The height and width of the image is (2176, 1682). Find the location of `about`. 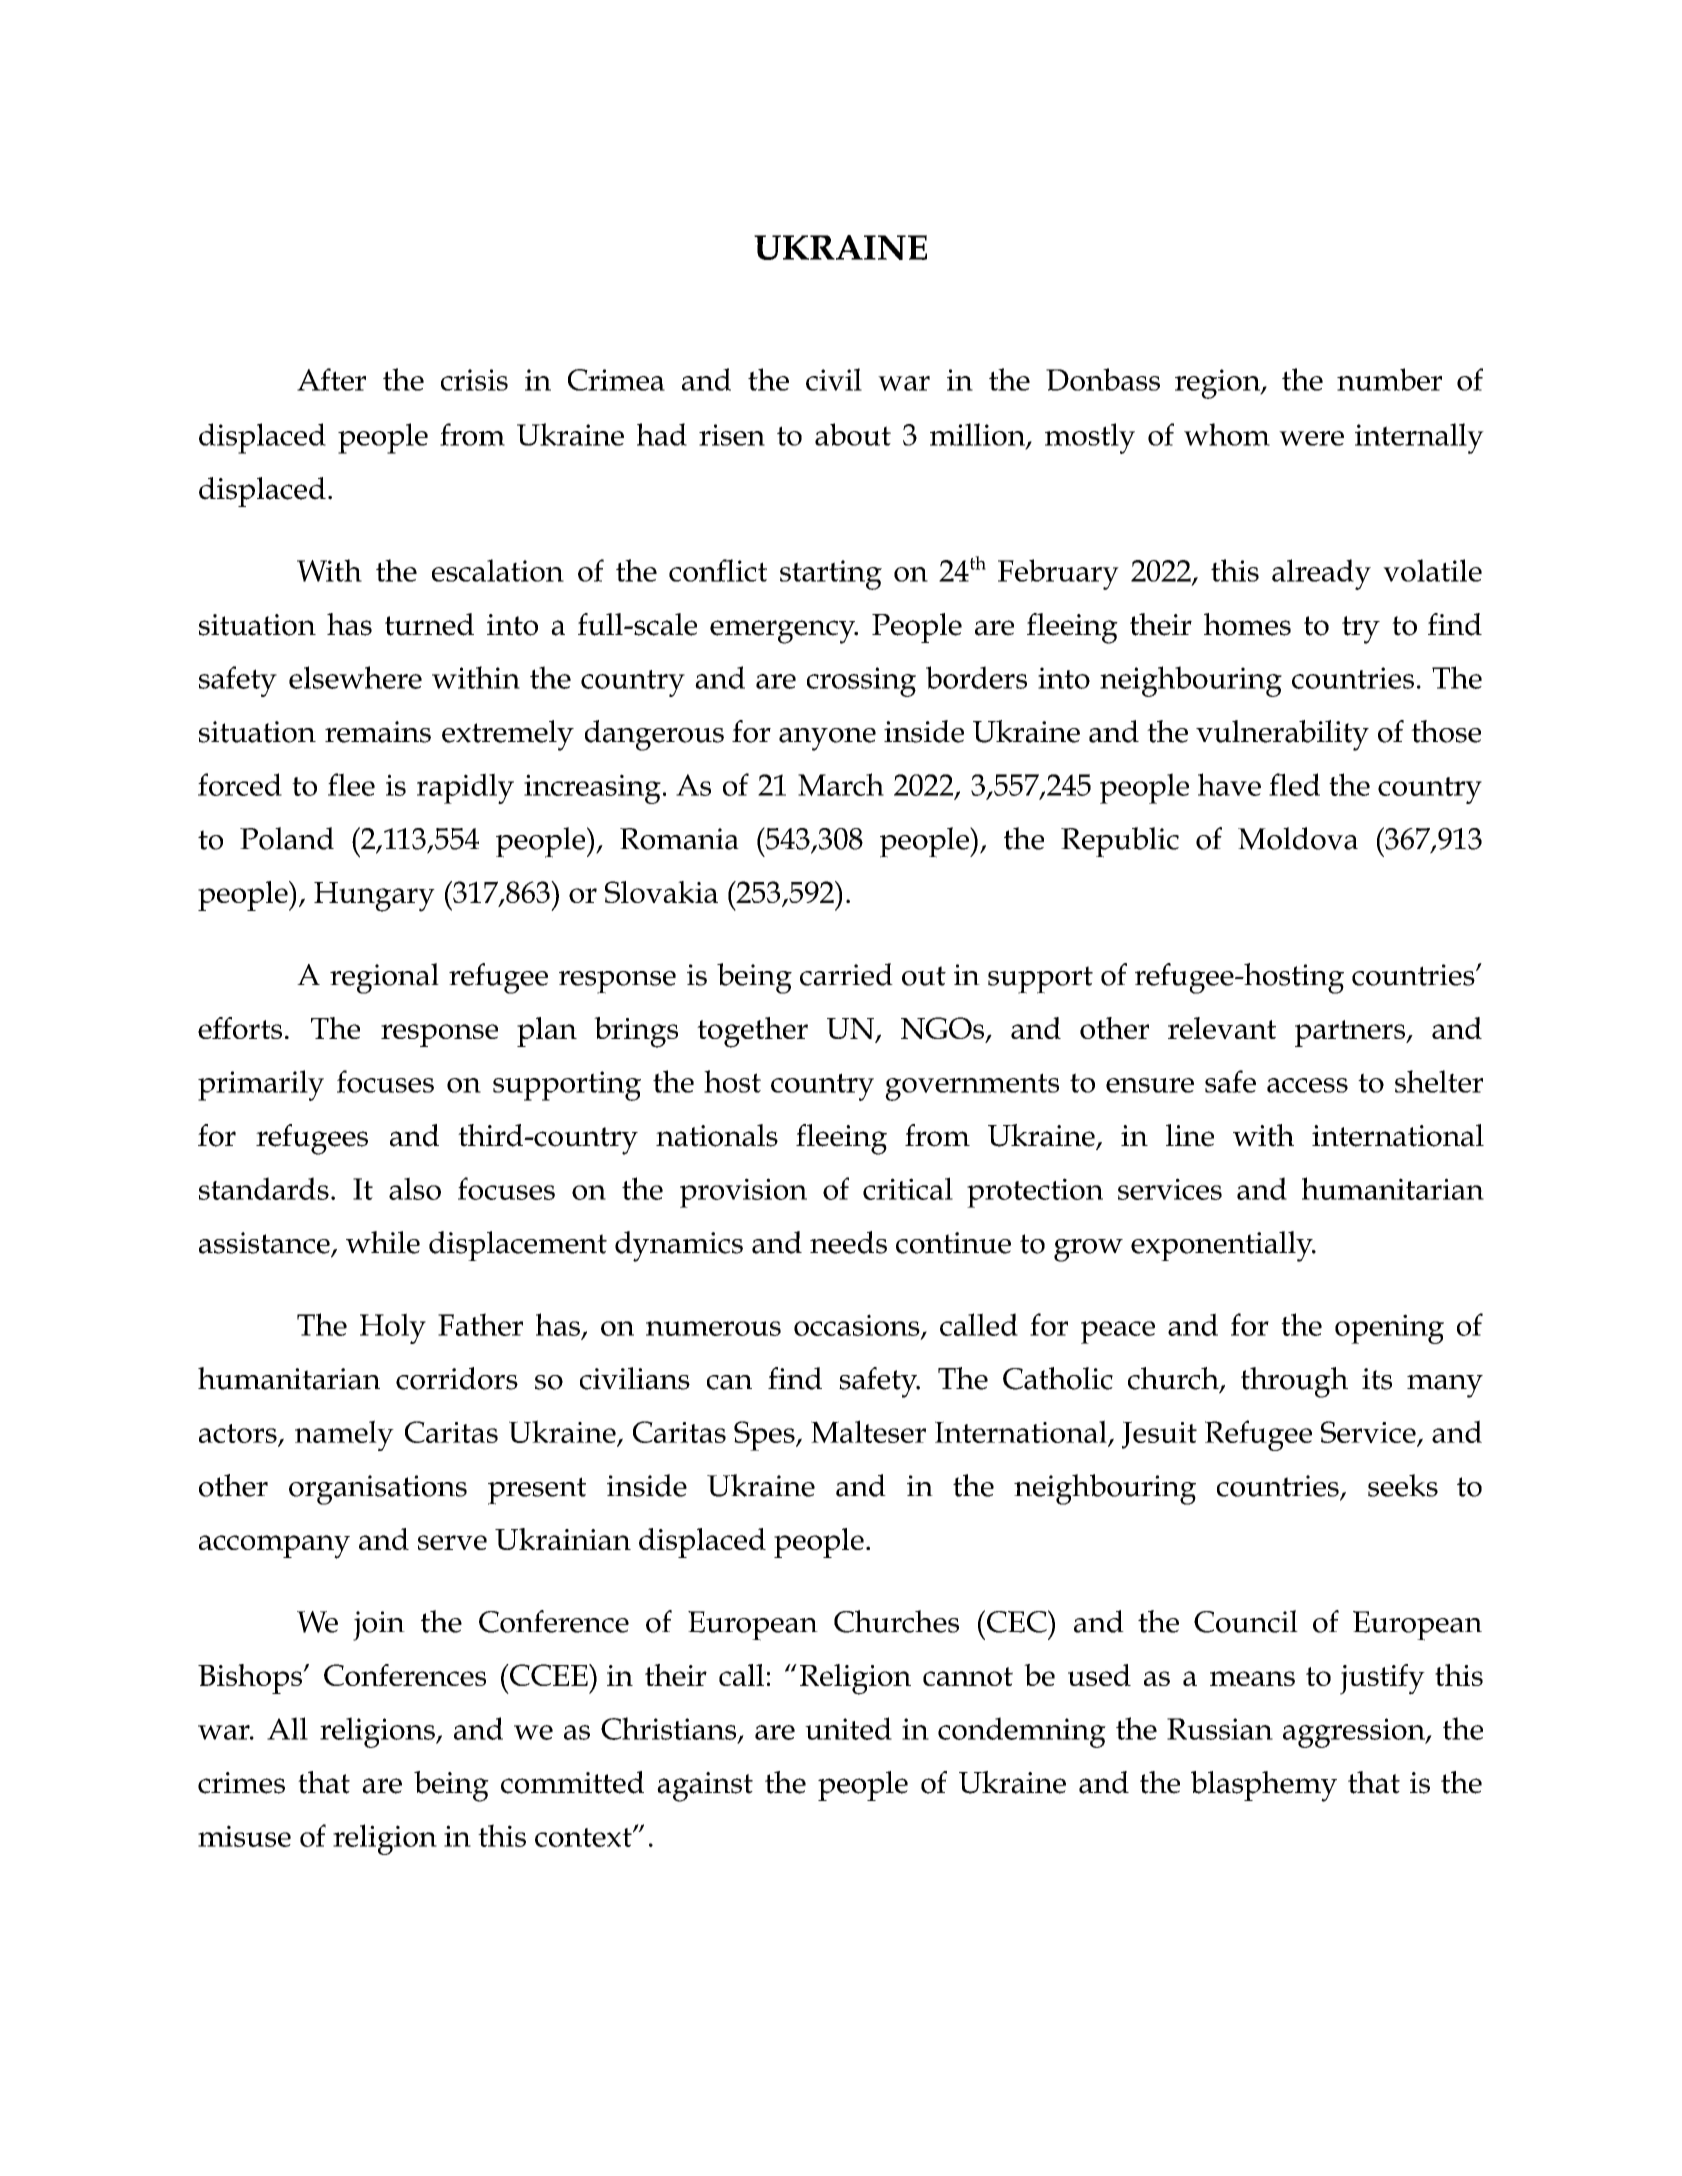

about is located at coordinates (853, 434).
